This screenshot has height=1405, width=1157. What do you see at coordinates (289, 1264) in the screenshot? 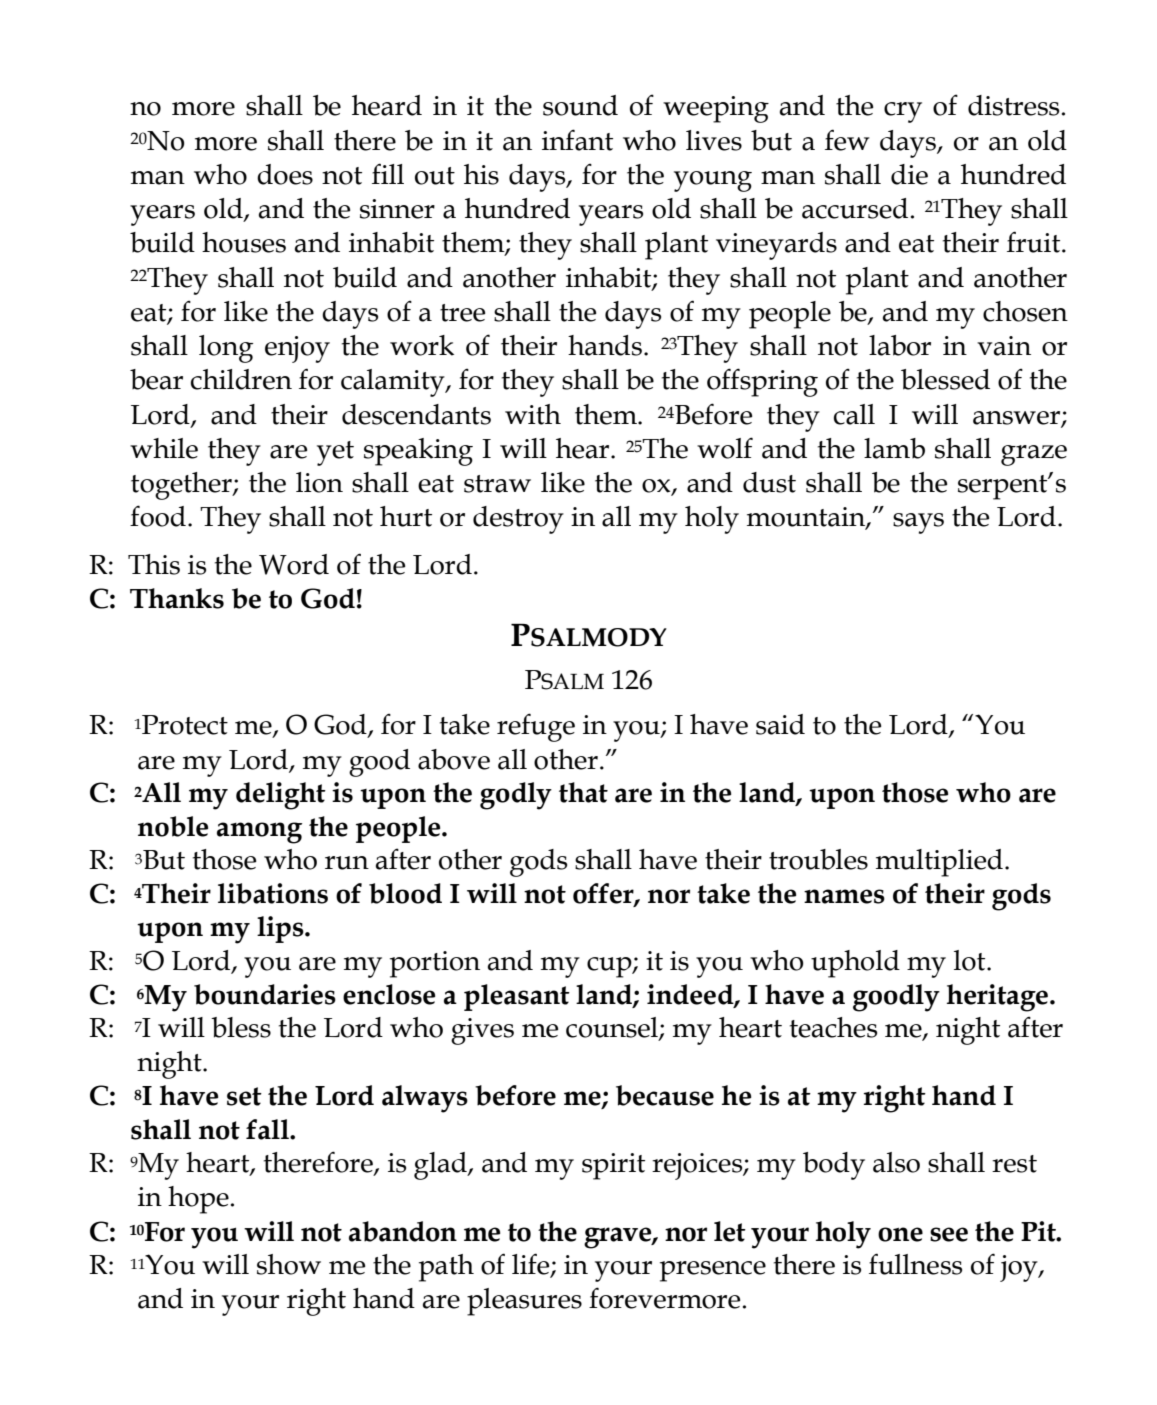
I see `show` at bounding box center [289, 1264].
